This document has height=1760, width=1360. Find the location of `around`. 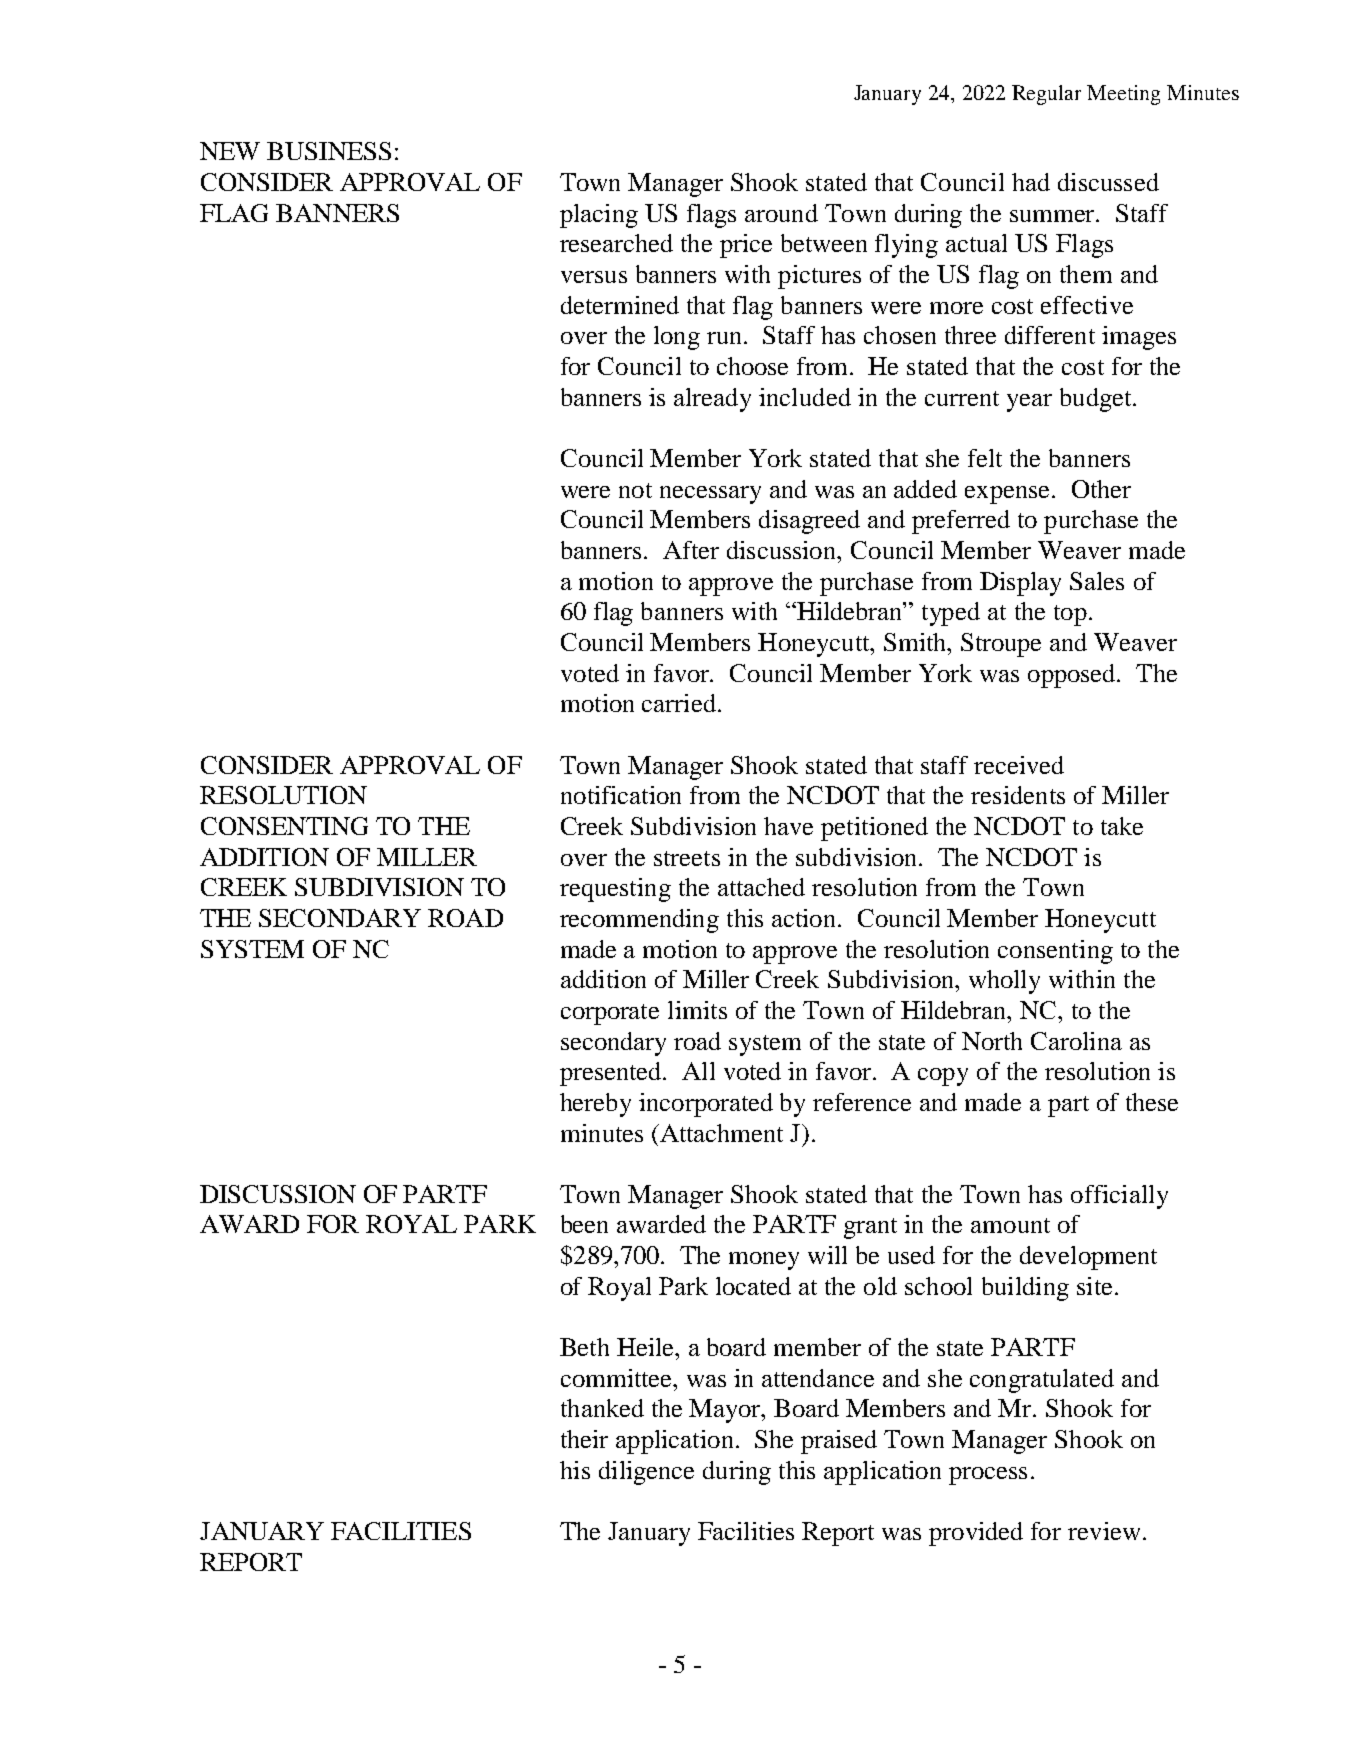

around is located at coordinates (781, 213).
